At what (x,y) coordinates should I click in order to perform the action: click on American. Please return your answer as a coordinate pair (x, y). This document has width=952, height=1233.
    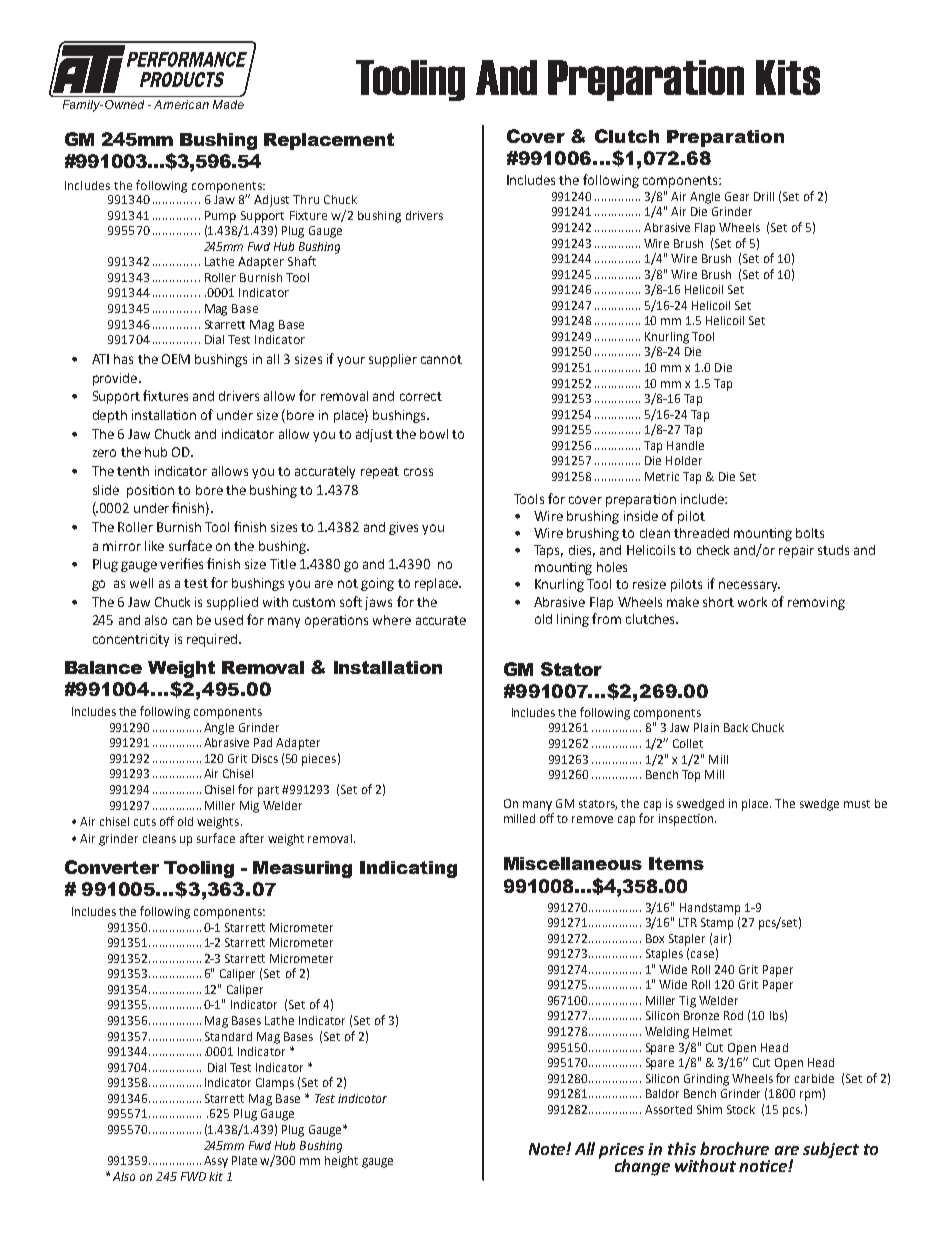
    Looking at the image, I should click on (181, 104).
